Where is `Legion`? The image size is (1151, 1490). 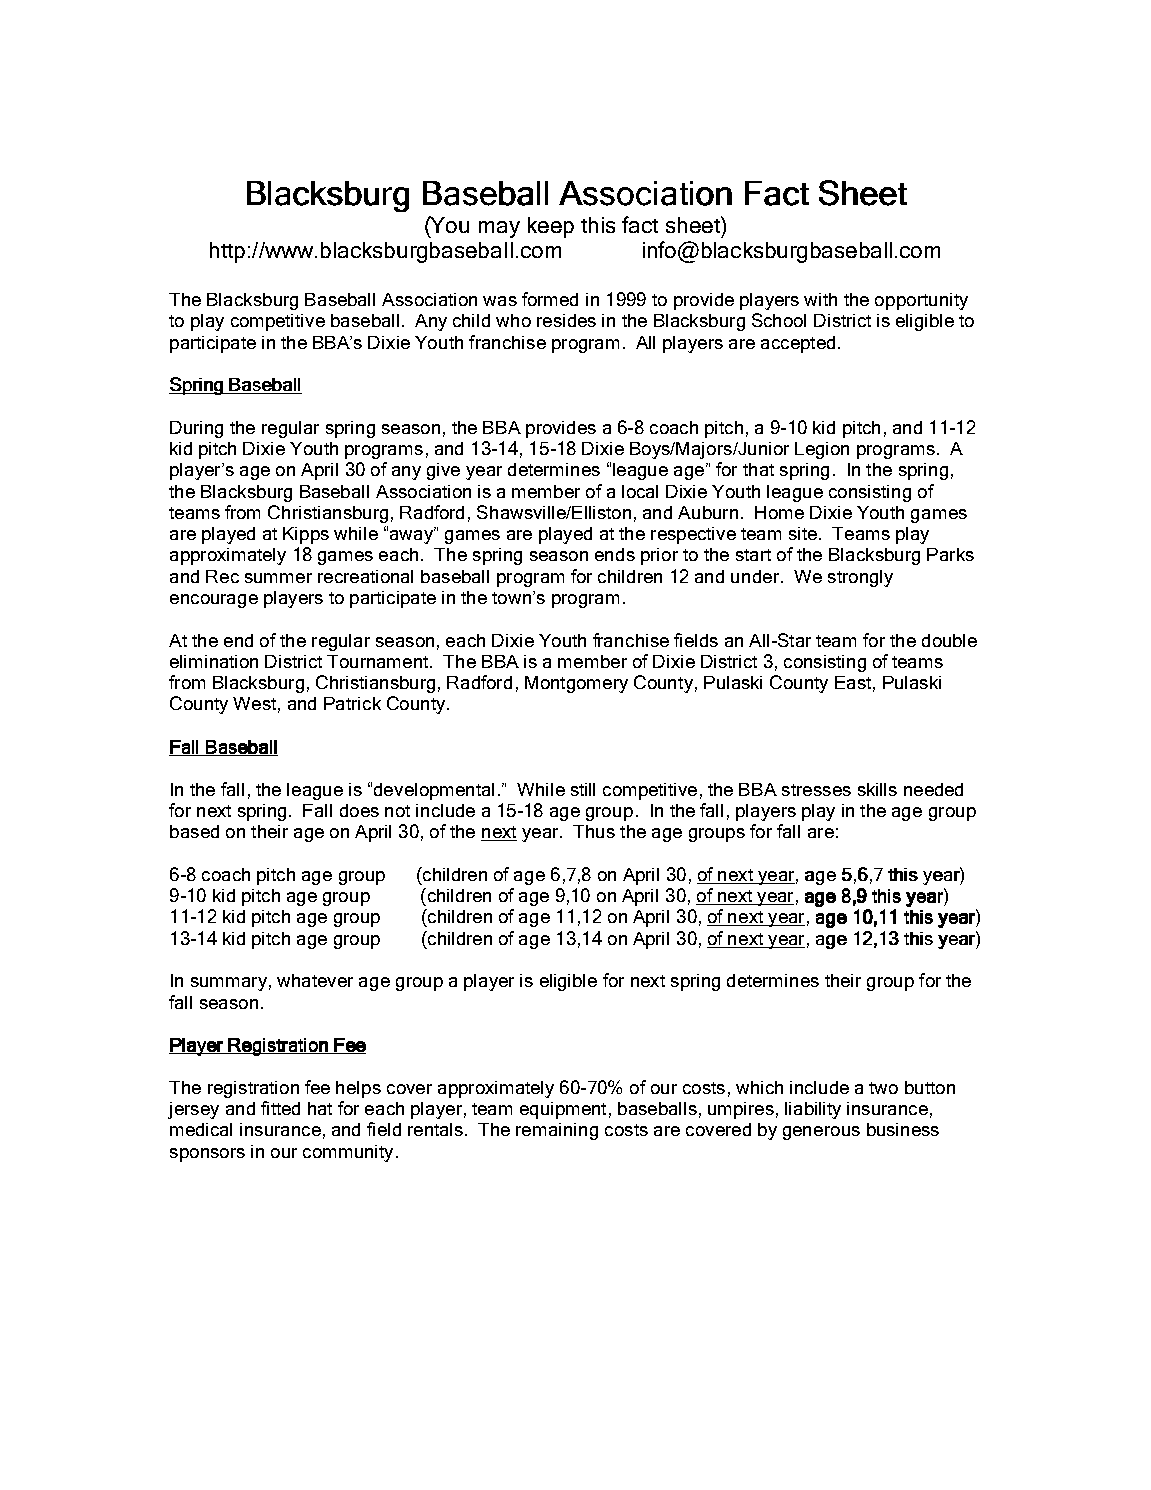 Legion is located at coordinates (822, 450).
